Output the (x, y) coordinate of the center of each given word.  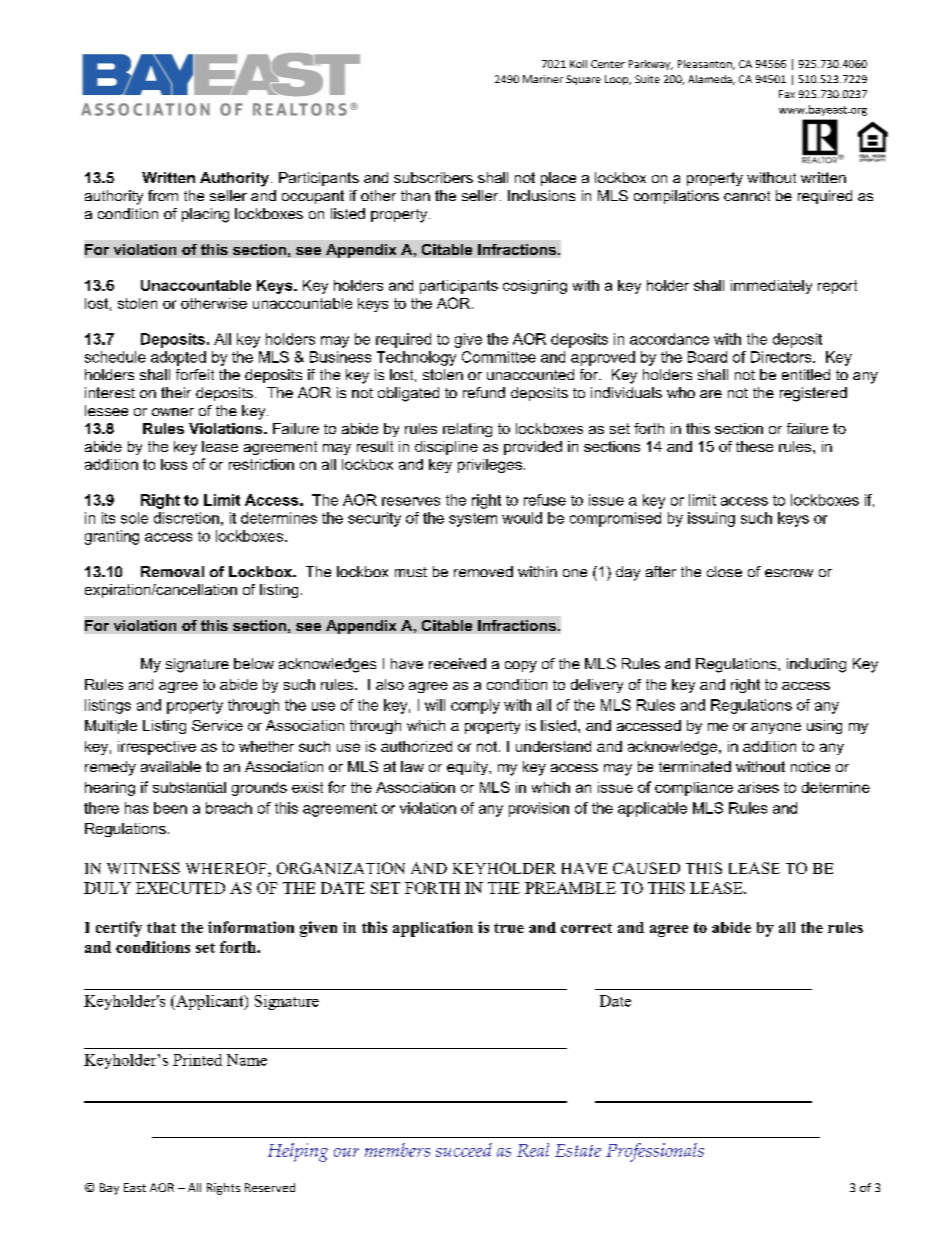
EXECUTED (180, 888)
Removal (172, 571)
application (433, 929)
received (457, 663)
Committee (499, 357)
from (163, 195)
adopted (178, 358)
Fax (787, 94)
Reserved (270, 1187)
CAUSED (646, 868)
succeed (464, 1150)
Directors (782, 357)
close (724, 571)
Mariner (543, 79)
